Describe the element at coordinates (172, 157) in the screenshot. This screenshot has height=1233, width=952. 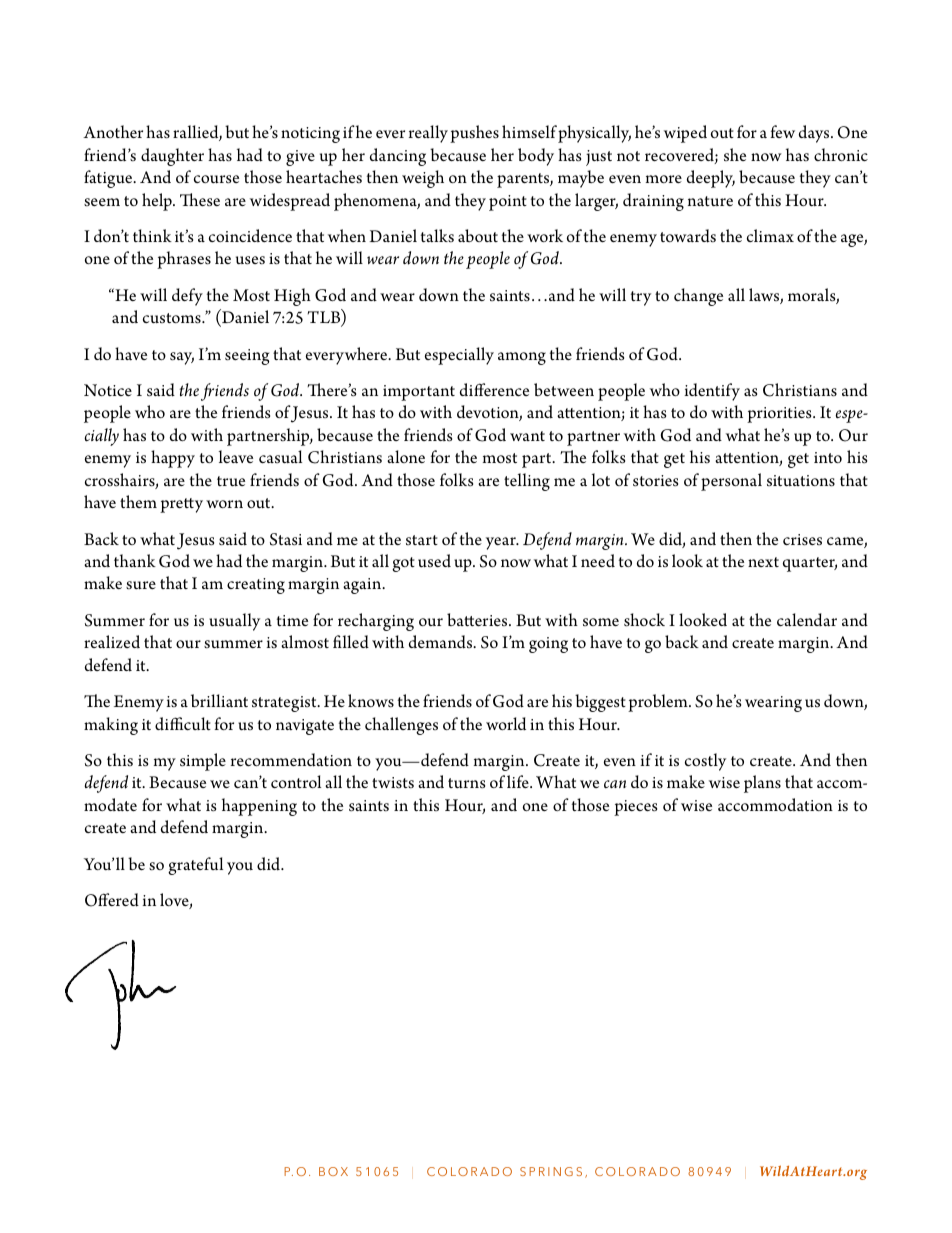
I see `daughter` at that location.
